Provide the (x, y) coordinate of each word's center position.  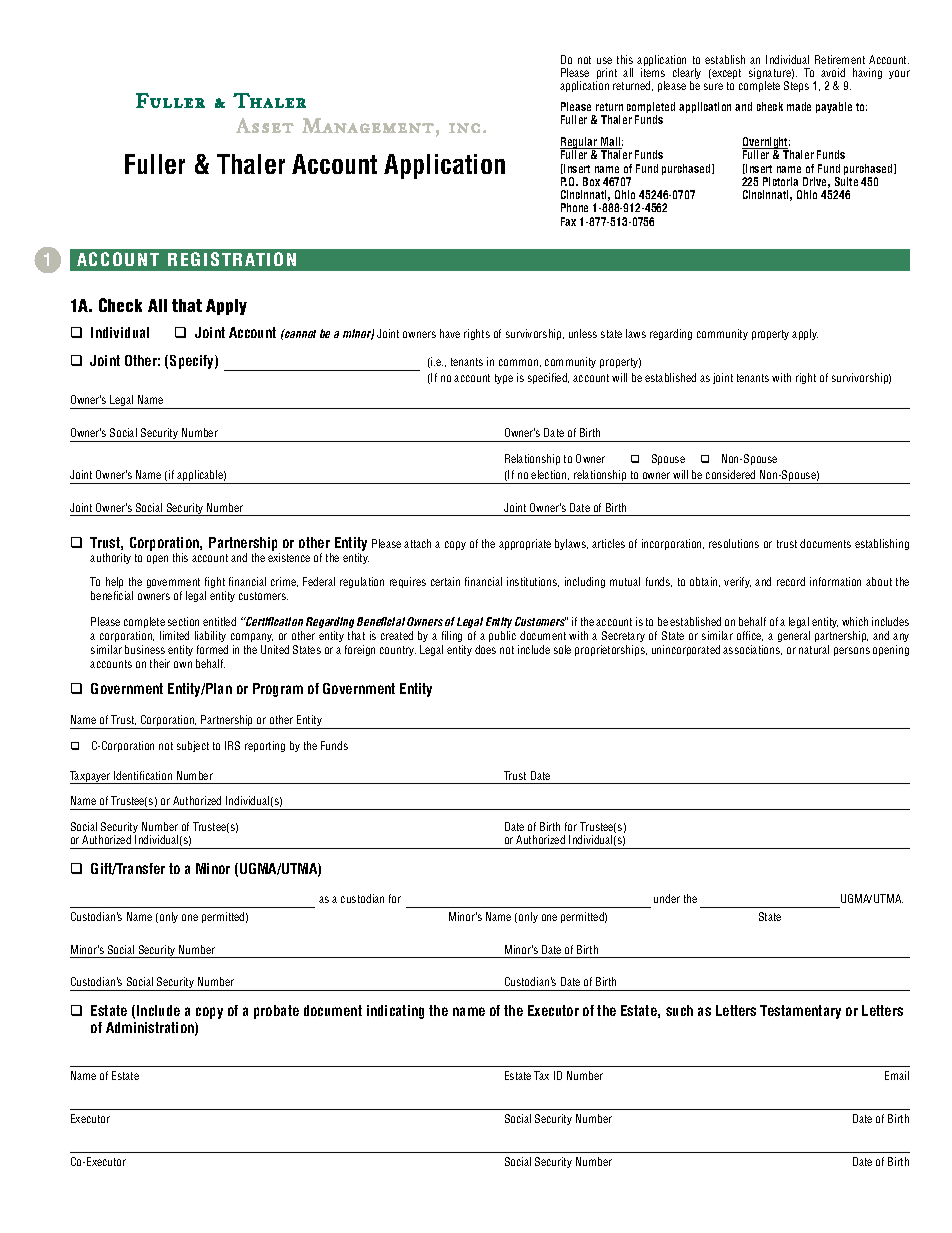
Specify (193, 362)
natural (814, 649)
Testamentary (800, 1012)
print (606, 75)
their (160, 663)
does (485, 649)
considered (730, 474)
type (504, 379)
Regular (580, 144)
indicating (395, 1012)
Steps (796, 86)
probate (276, 1012)
